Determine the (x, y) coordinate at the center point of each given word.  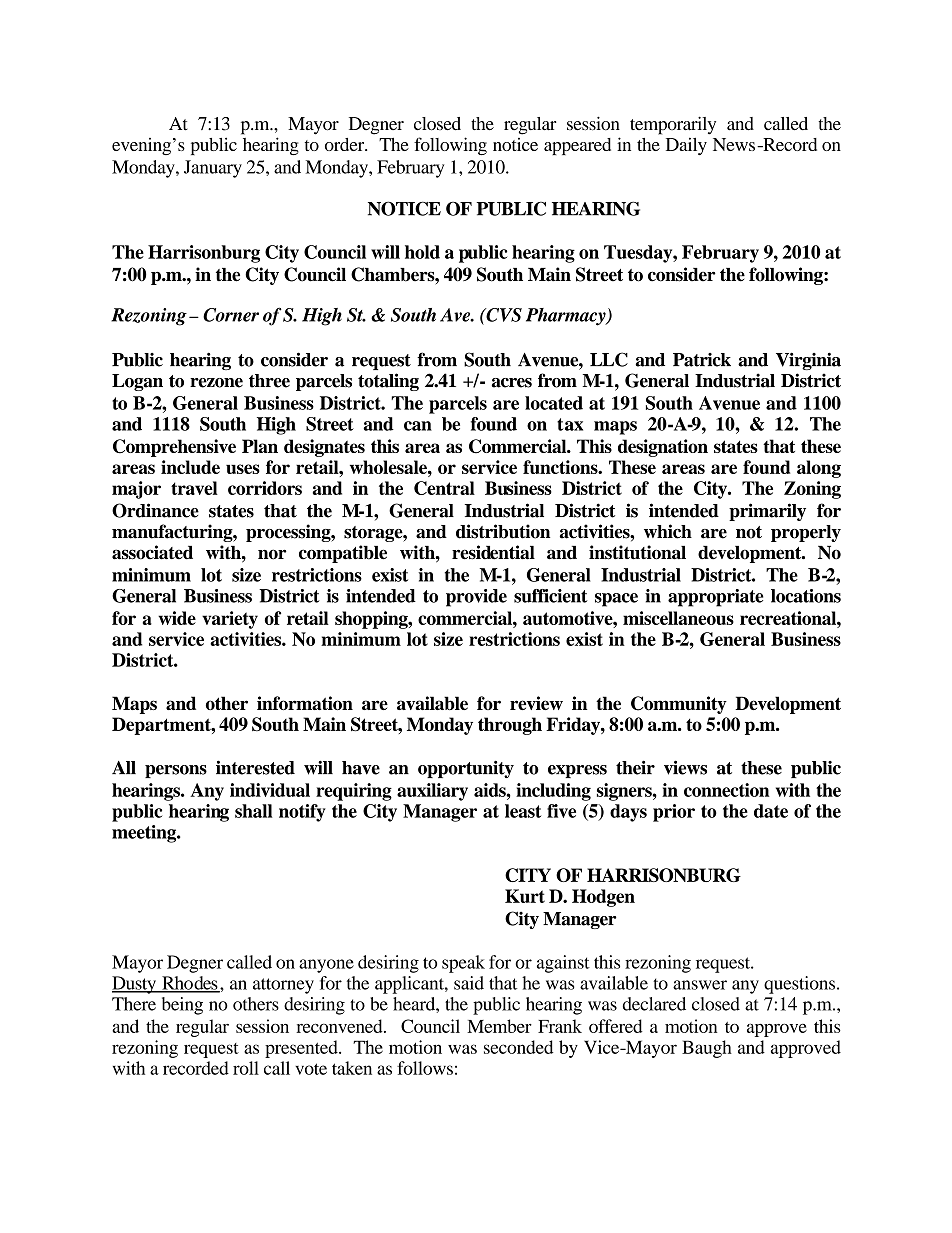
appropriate (716, 598)
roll (246, 1068)
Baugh (707, 1049)
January (213, 169)
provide (476, 598)
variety (230, 620)
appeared (577, 146)
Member (499, 1026)
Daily (686, 146)
